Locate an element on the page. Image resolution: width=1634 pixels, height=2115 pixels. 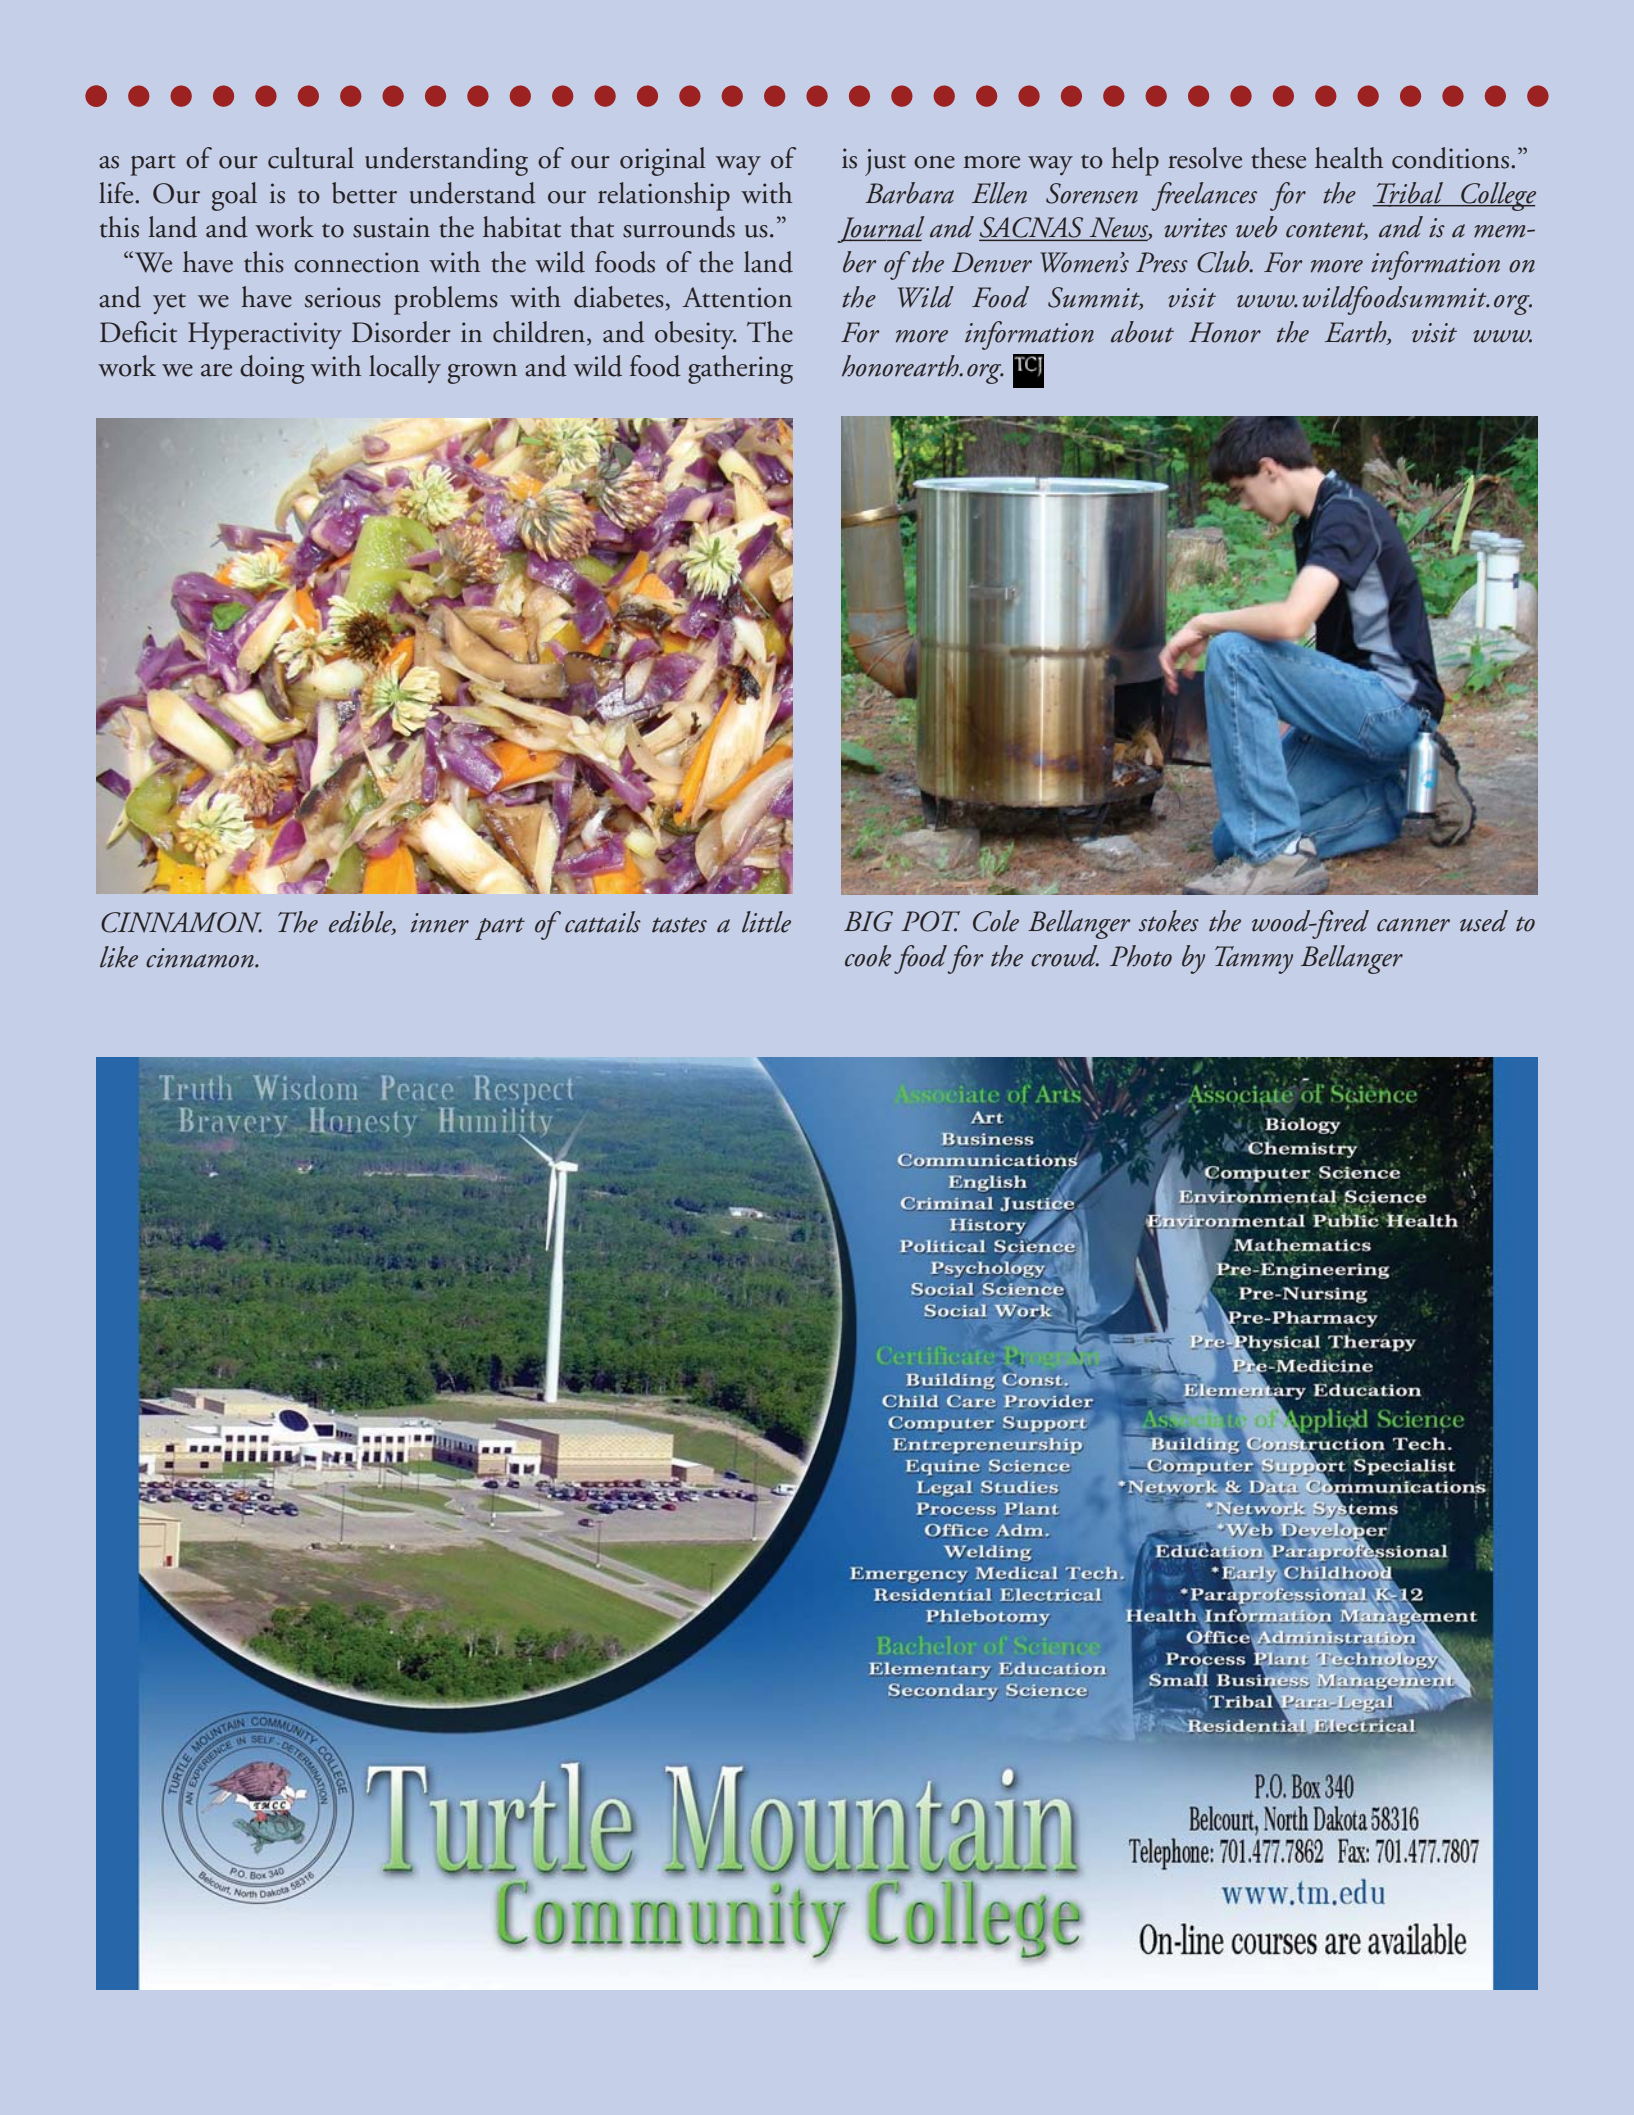
health is located at coordinates (1349, 158).
